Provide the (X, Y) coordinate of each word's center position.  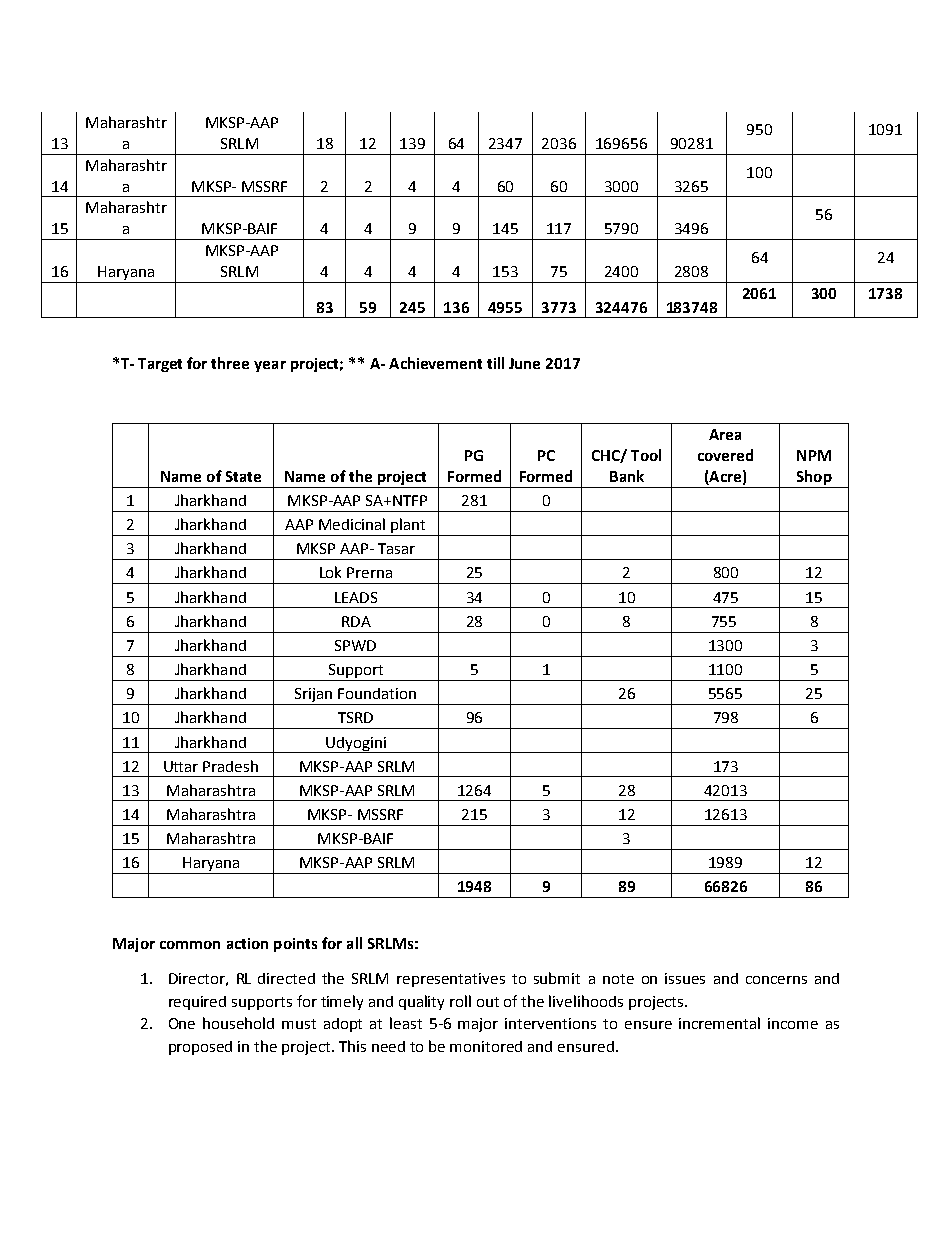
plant (408, 527)
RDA (356, 621)
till (495, 363)
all (354, 943)
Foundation (377, 693)
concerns (776, 980)
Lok (330, 572)
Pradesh (230, 766)
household (238, 1023)
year (270, 366)
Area (725, 434)
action (247, 943)
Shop (814, 479)
